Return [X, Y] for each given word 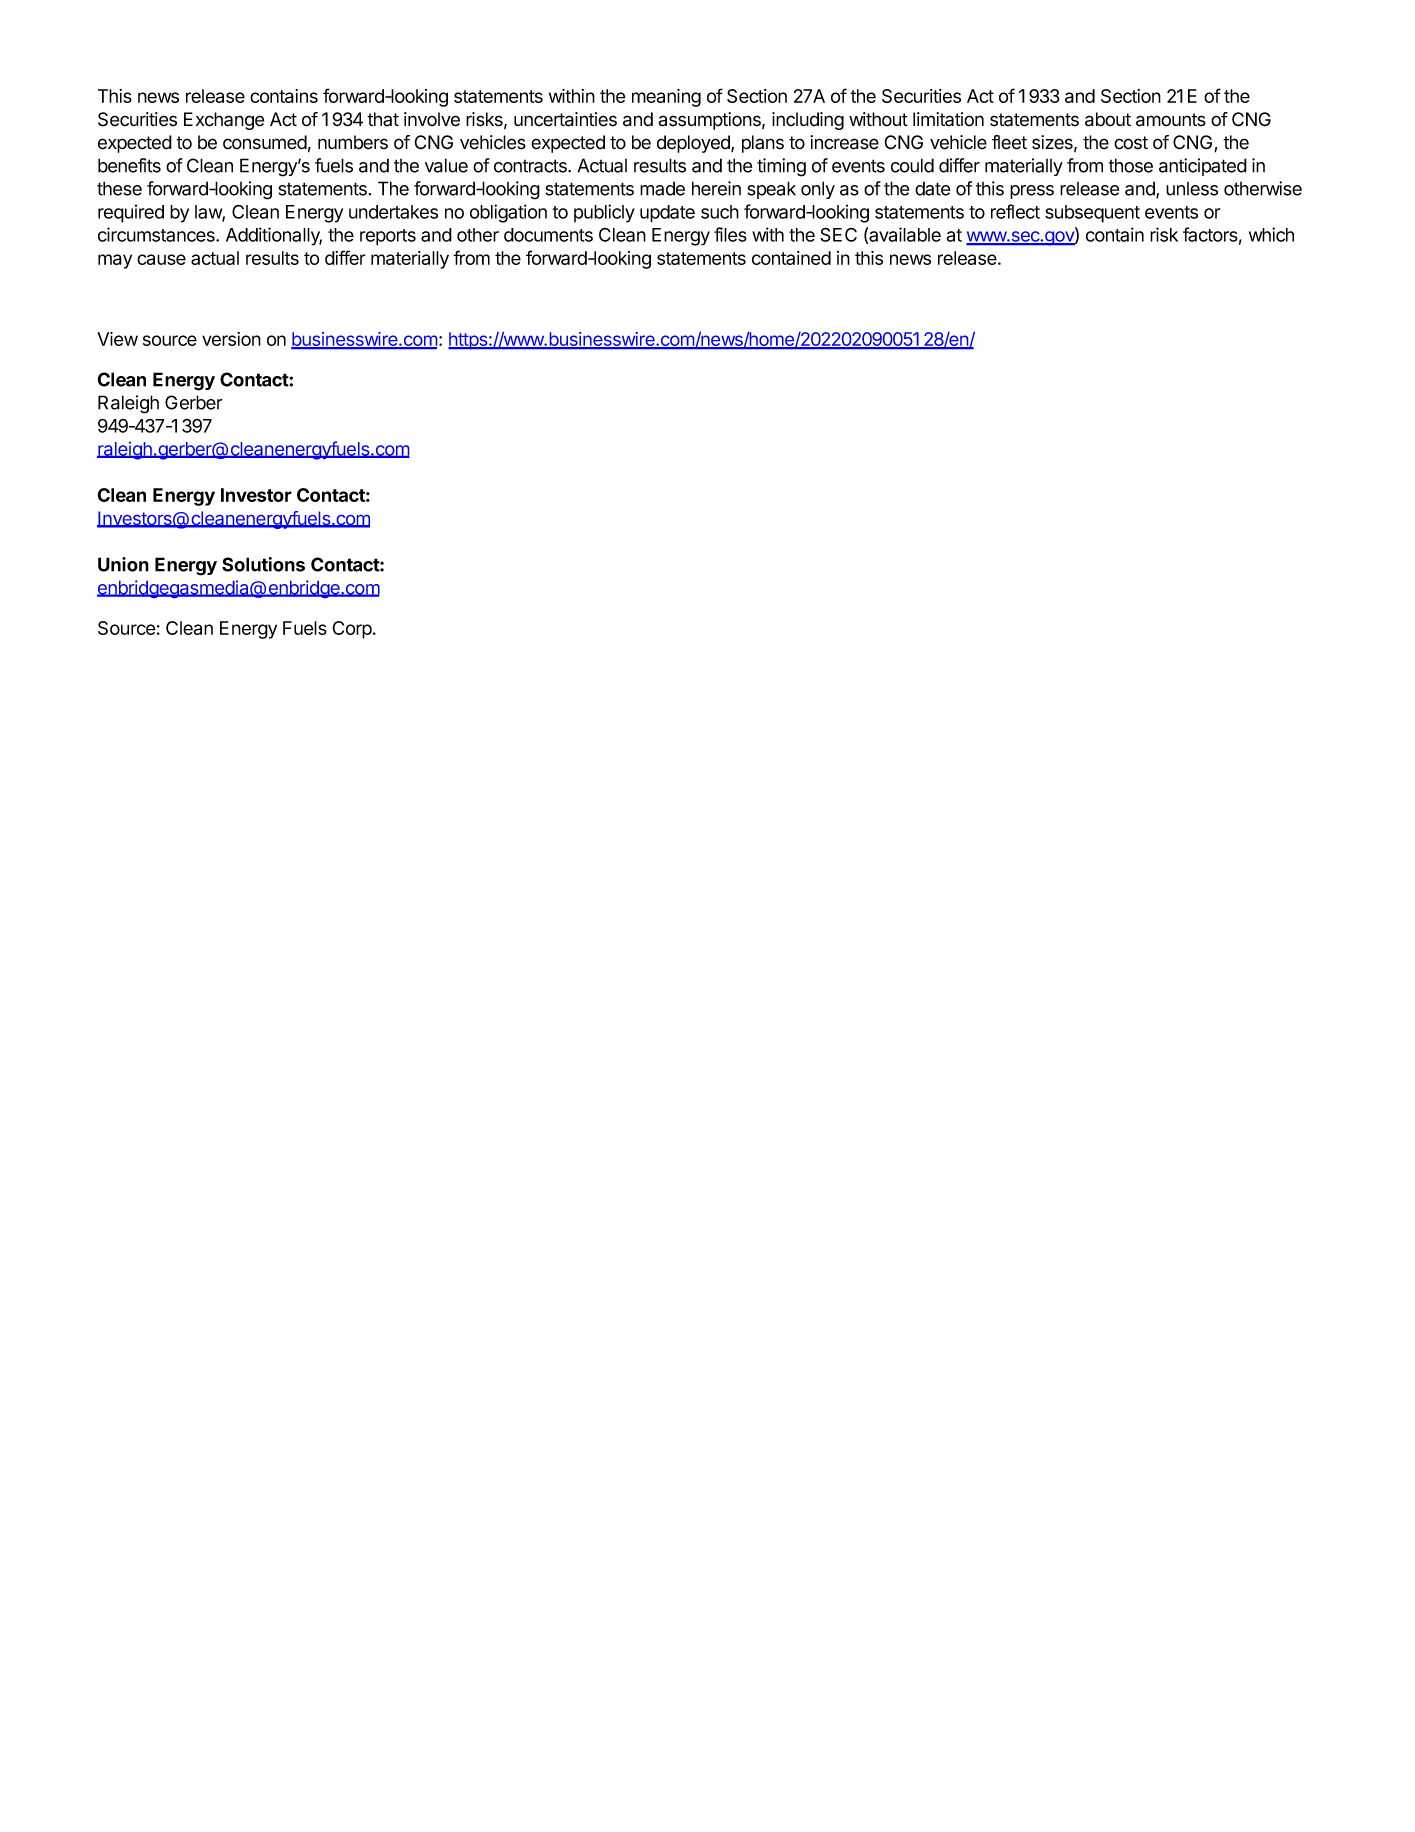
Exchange [224, 121]
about [1108, 119]
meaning [666, 98]
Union [123, 564]
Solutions [263, 564]
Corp [352, 630]
